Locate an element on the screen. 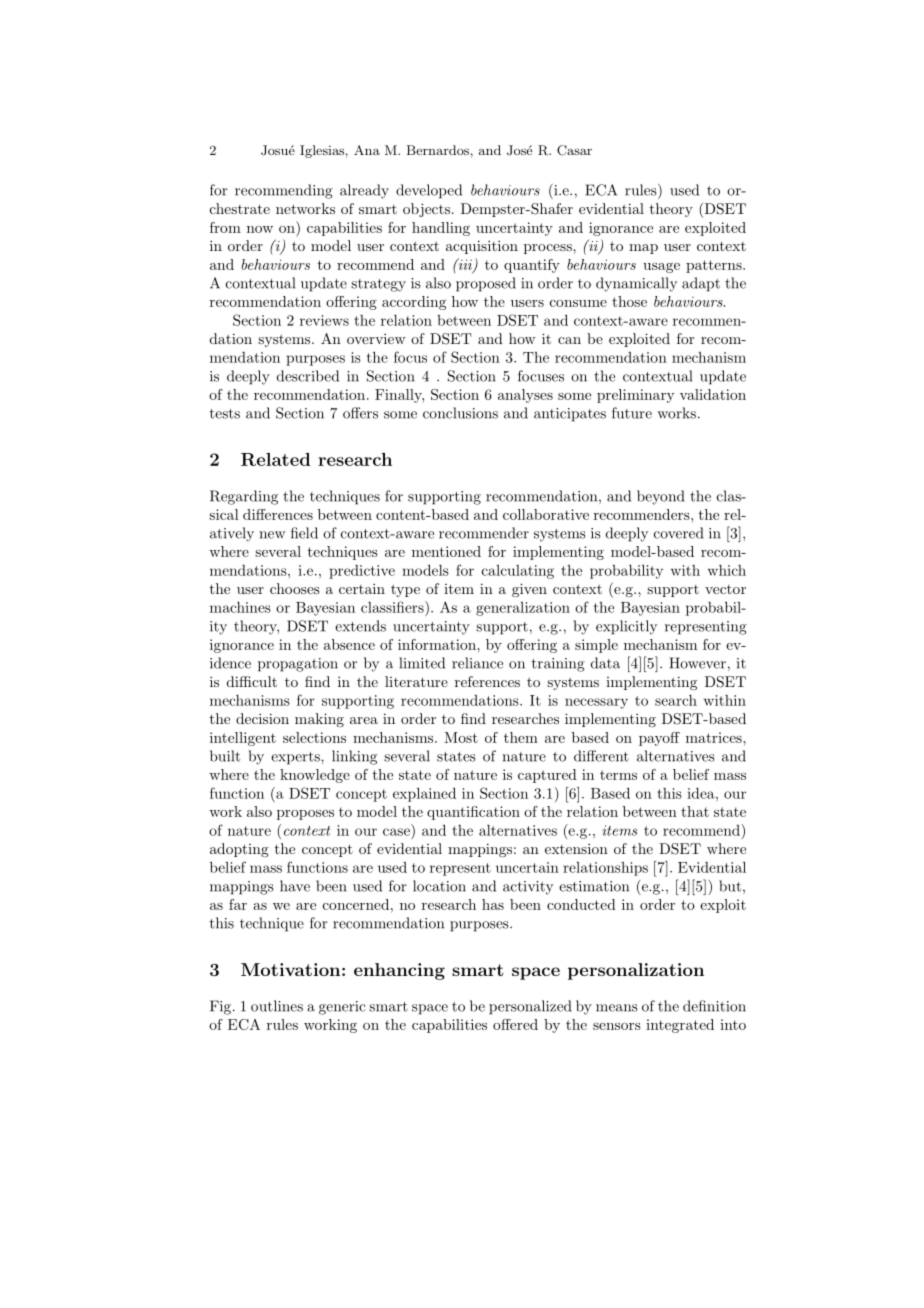  outlines is located at coordinates (277, 1006).
